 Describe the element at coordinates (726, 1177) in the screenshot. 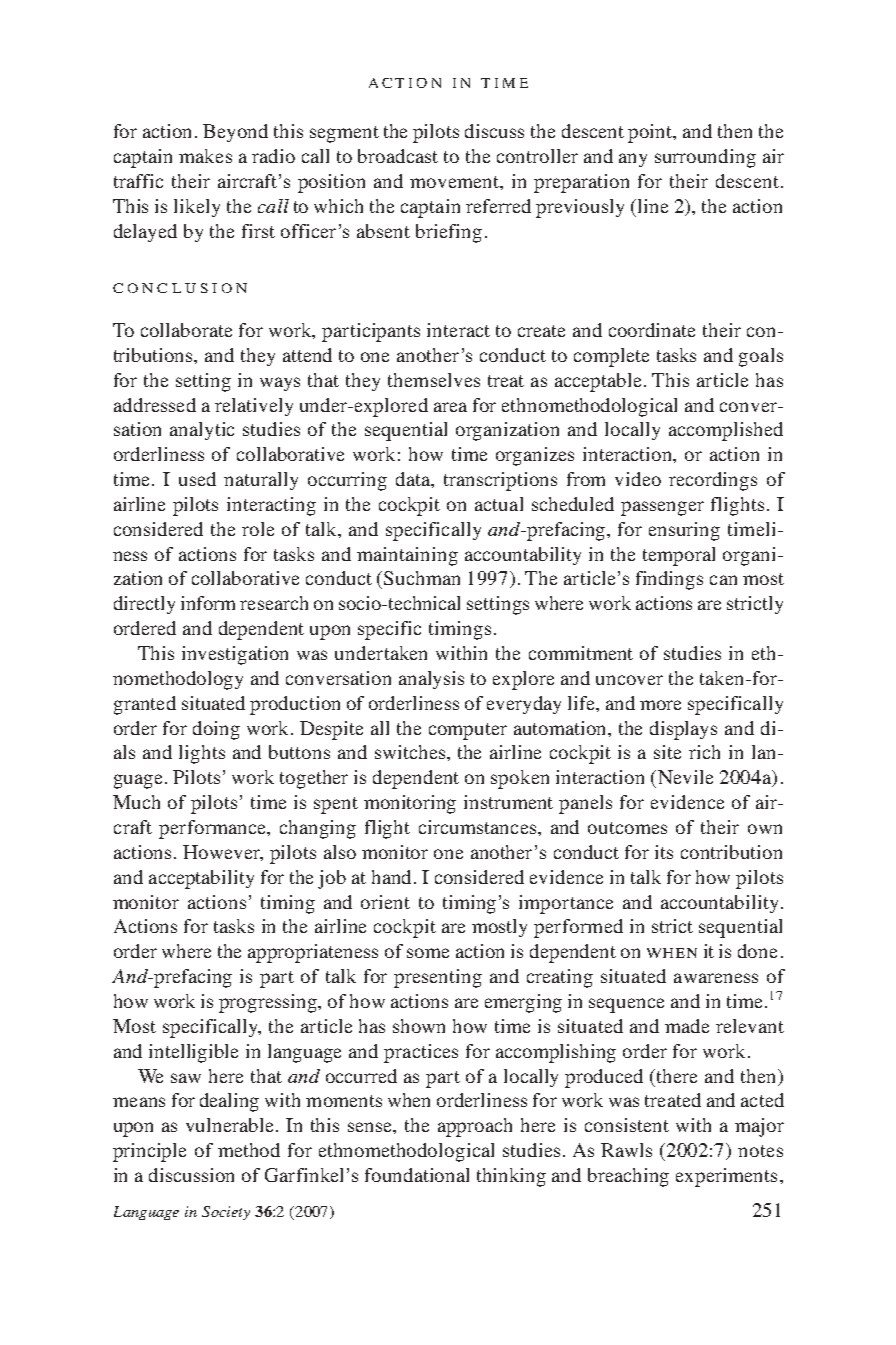

I see `experiments` at that location.
